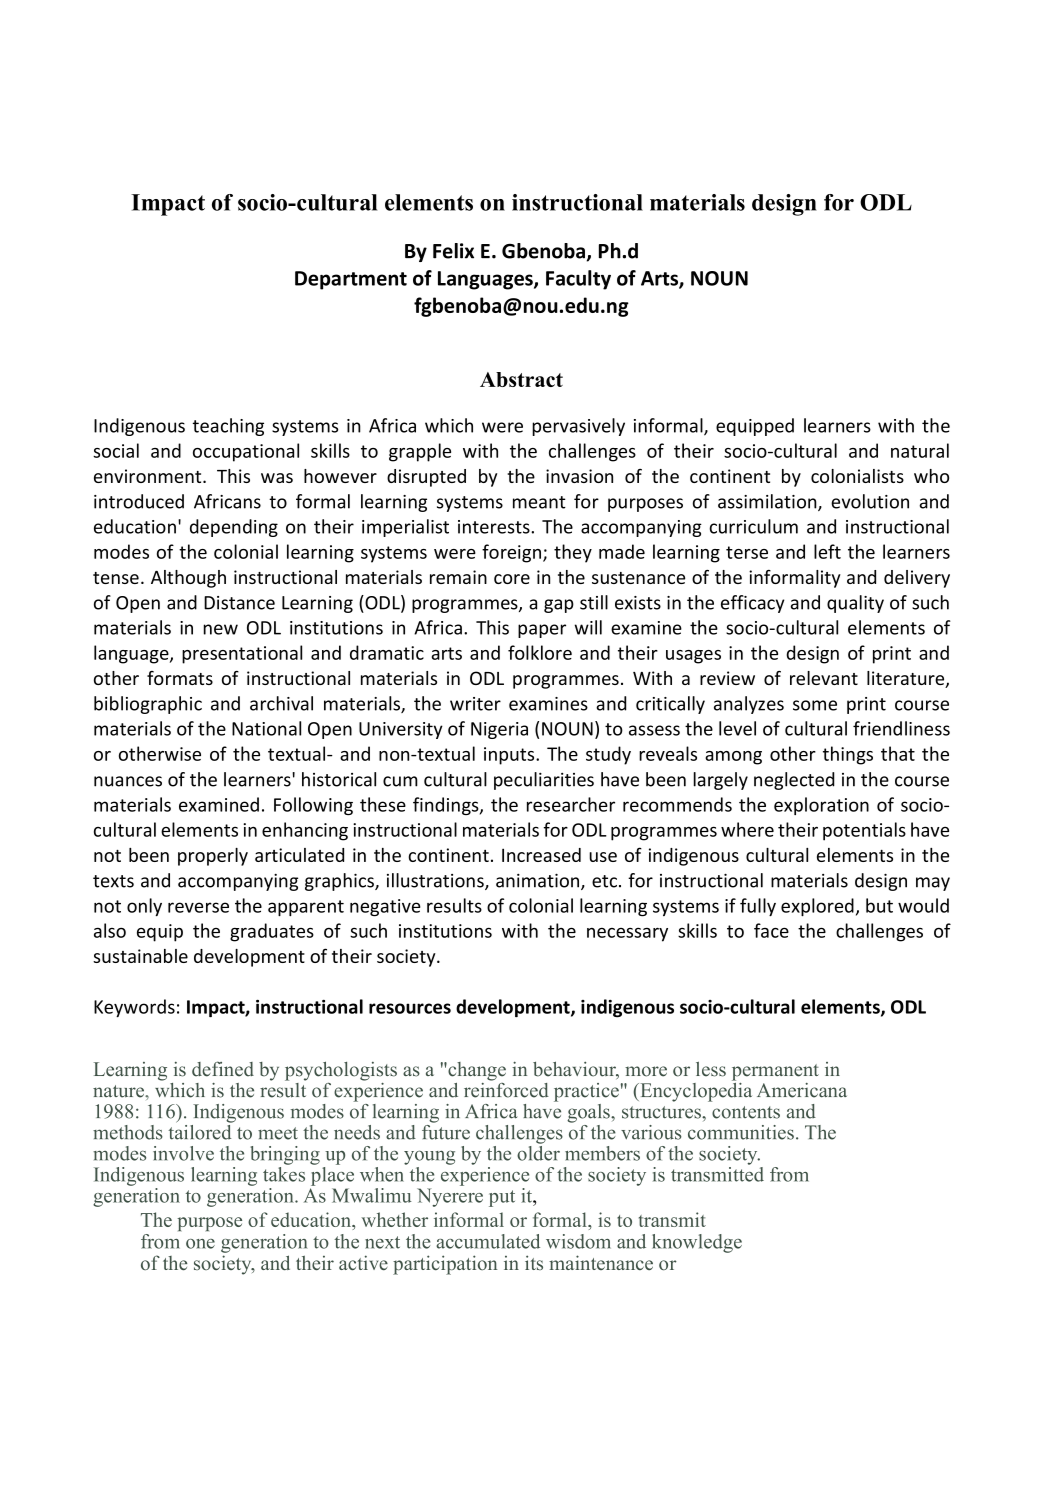 The height and width of the image is (1492, 1055). What do you see at coordinates (920, 450) in the image?
I see `natural` at bounding box center [920, 450].
